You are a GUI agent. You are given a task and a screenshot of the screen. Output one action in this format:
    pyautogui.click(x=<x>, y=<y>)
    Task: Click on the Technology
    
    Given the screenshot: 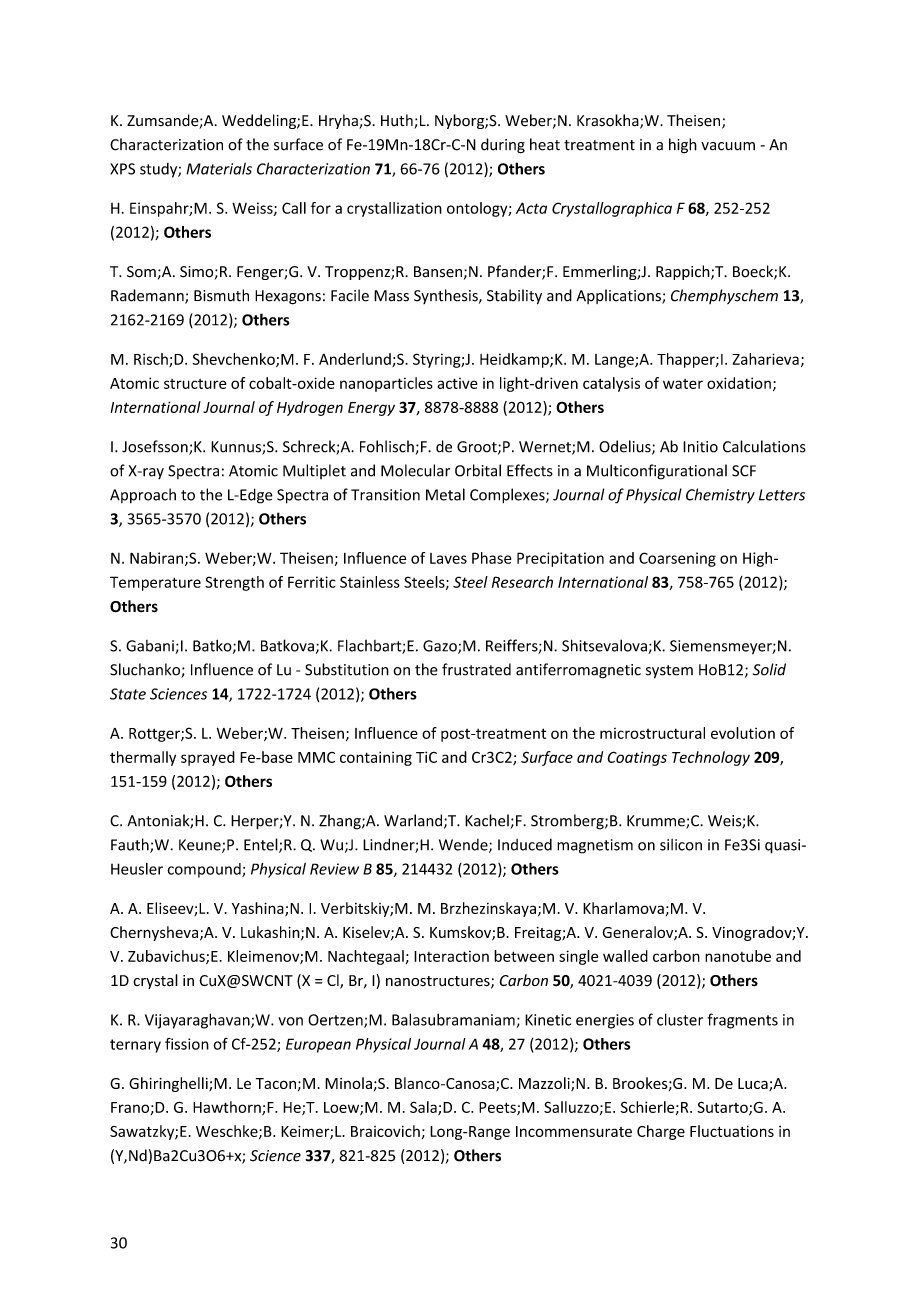 What is the action you would take?
    pyautogui.click(x=711, y=758)
